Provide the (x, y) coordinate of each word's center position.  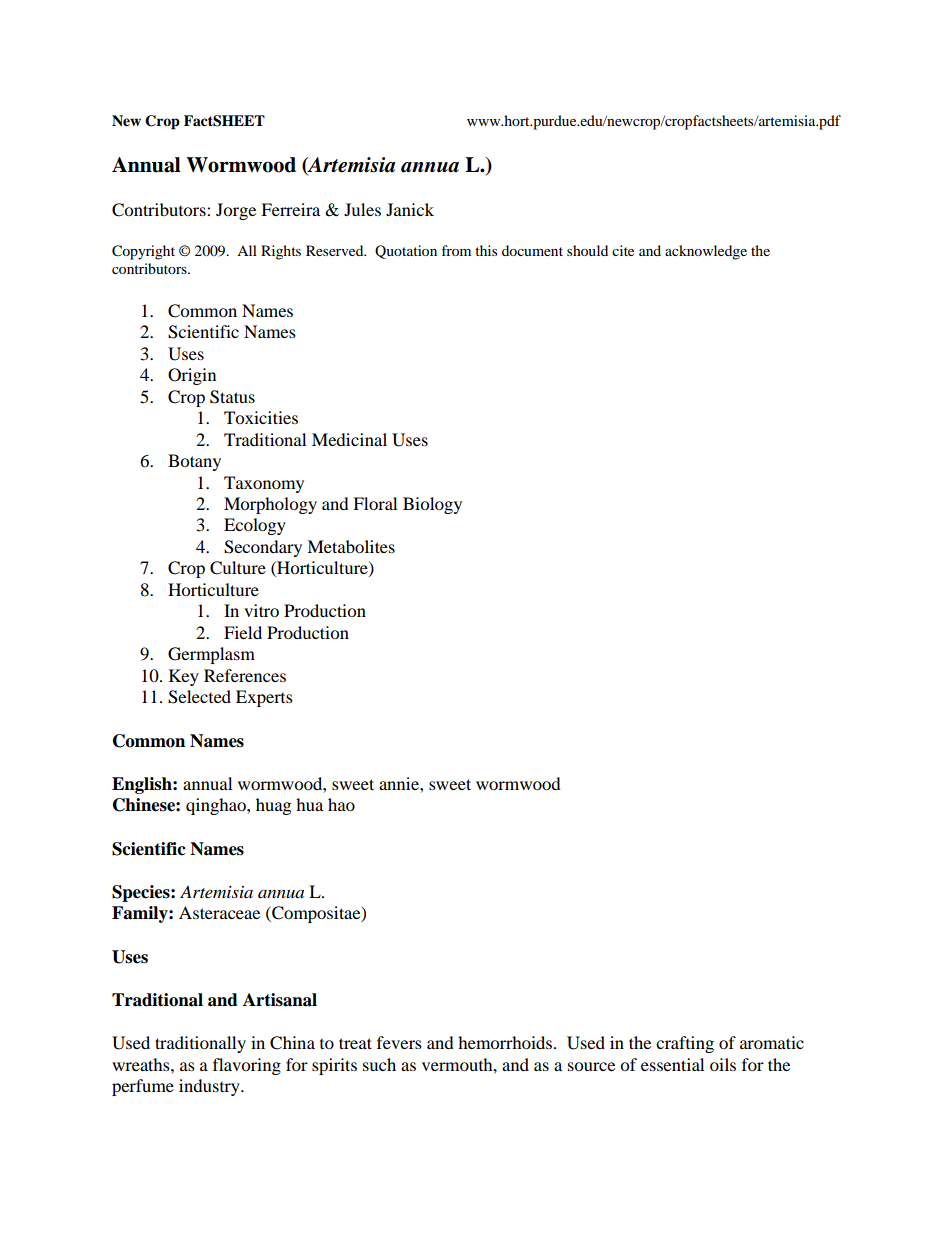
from (456, 250)
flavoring (247, 1066)
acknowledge (706, 252)
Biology (432, 505)
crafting (685, 1044)
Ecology (255, 526)
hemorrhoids (505, 1042)
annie (400, 783)
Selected (199, 697)
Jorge (236, 211)
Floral (375, 503)
